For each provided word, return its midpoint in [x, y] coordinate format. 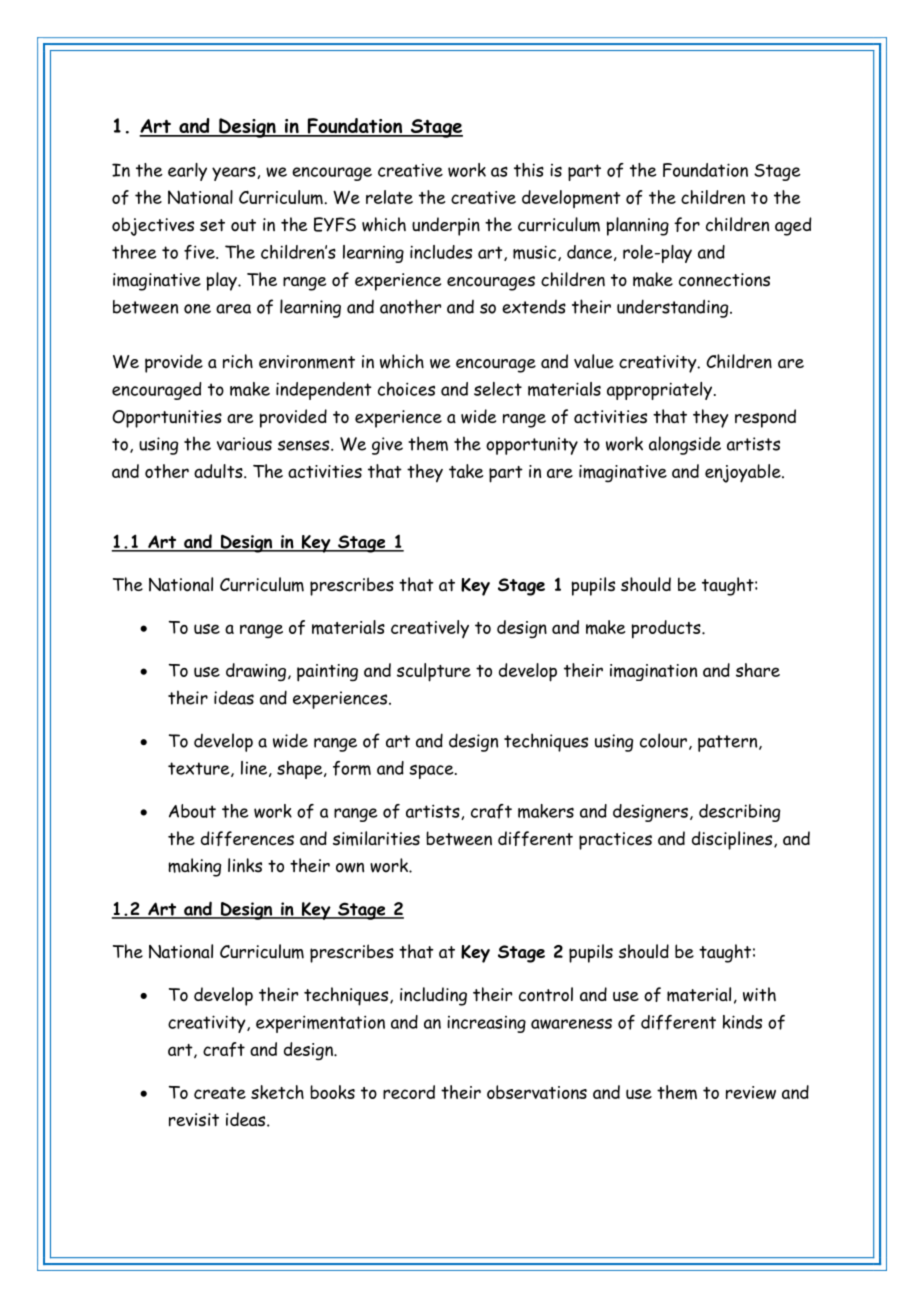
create [220, 1093]
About [192, 811]
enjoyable [744, 473]
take [466, 471]
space [432, 771]
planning [637, 226]
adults [219, 471]
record [409, 1092]
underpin [446, 226]
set [212, 225]
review [751, 1092]
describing [739, 813]
